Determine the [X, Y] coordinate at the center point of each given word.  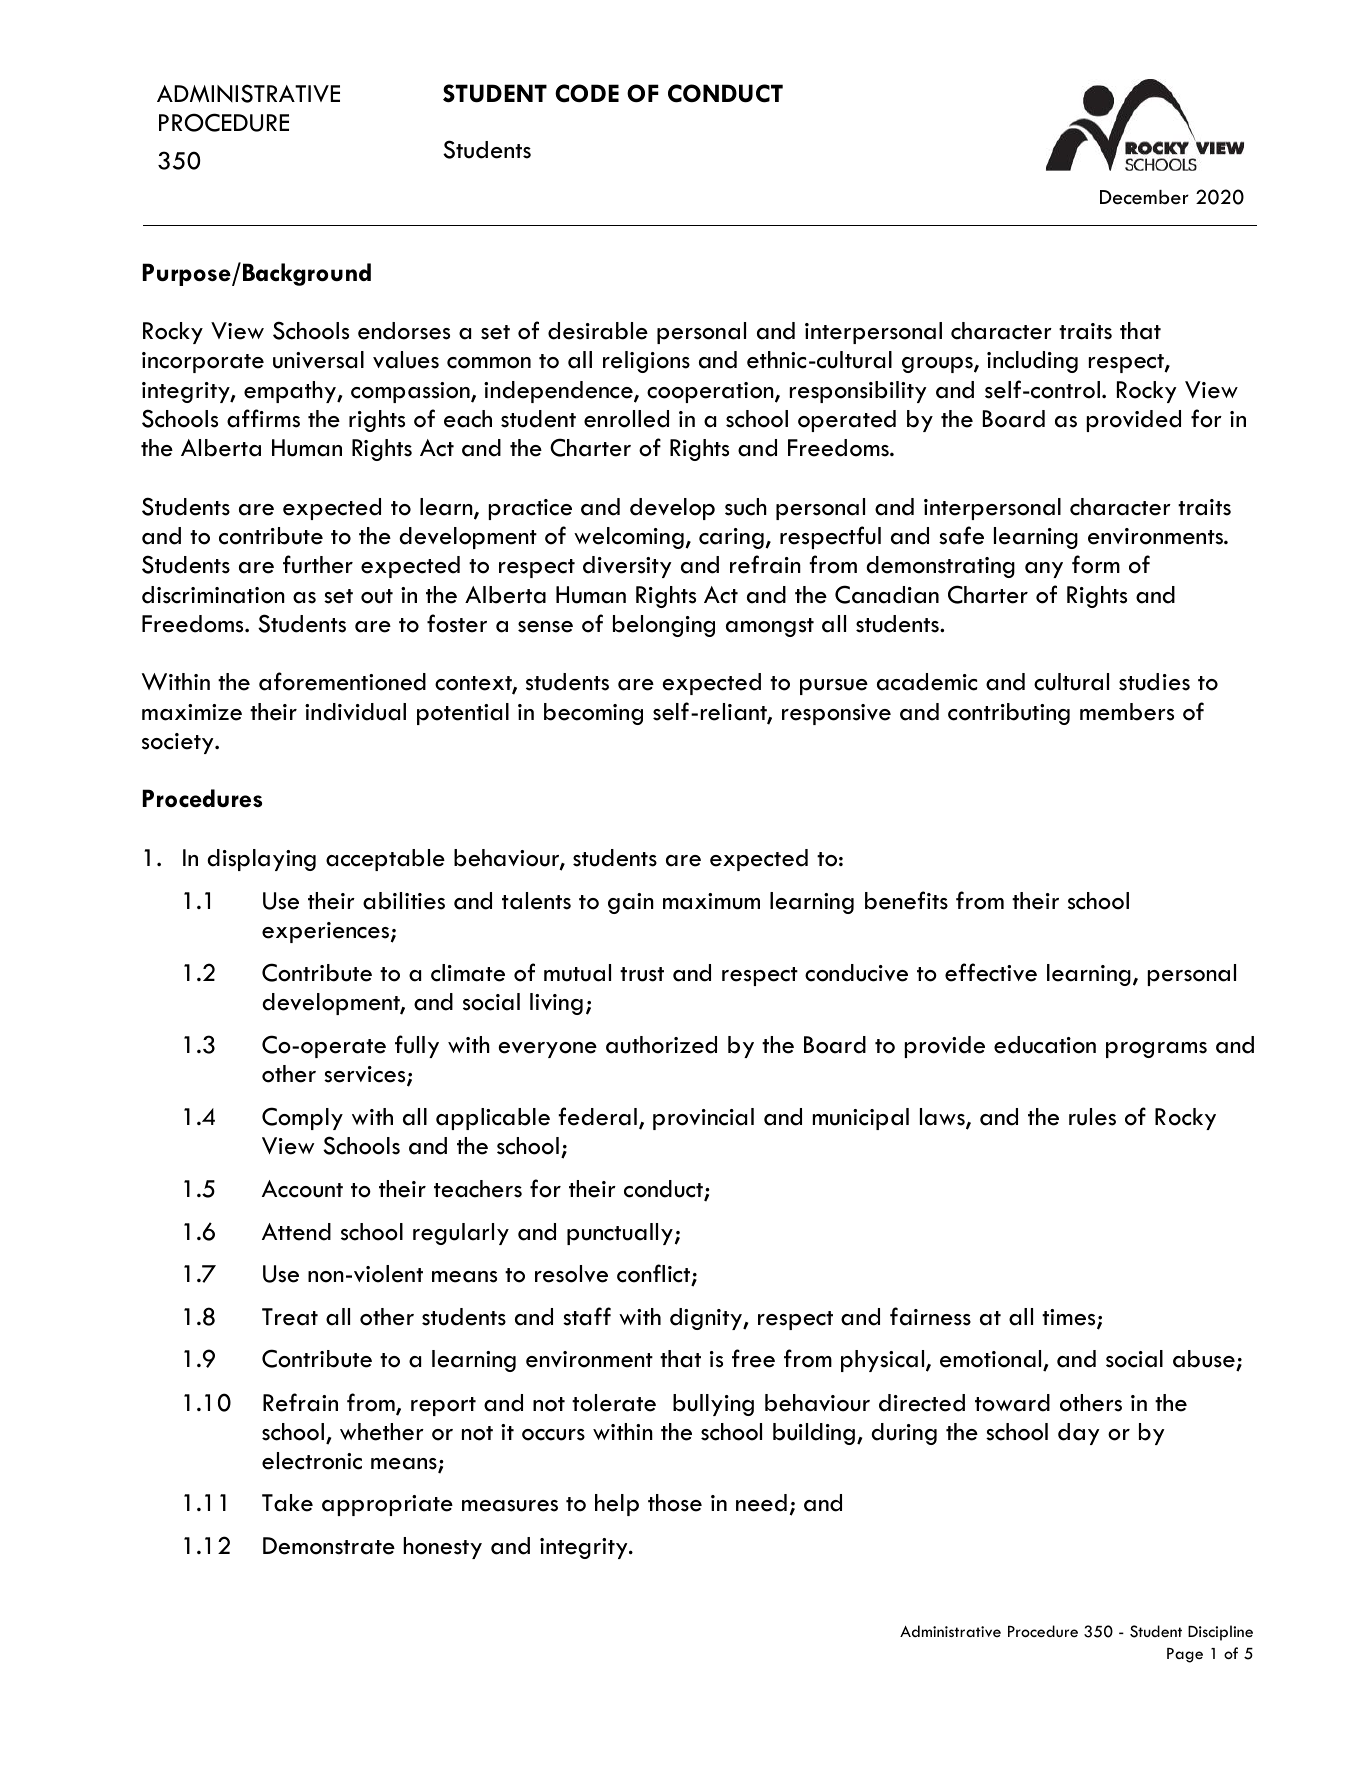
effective [991, 972]
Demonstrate [329, 1546]
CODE [587, 93]
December [1144, 197]
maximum [711, 901]
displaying [261, 860]
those [675, 1503]
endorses [404, 331]
